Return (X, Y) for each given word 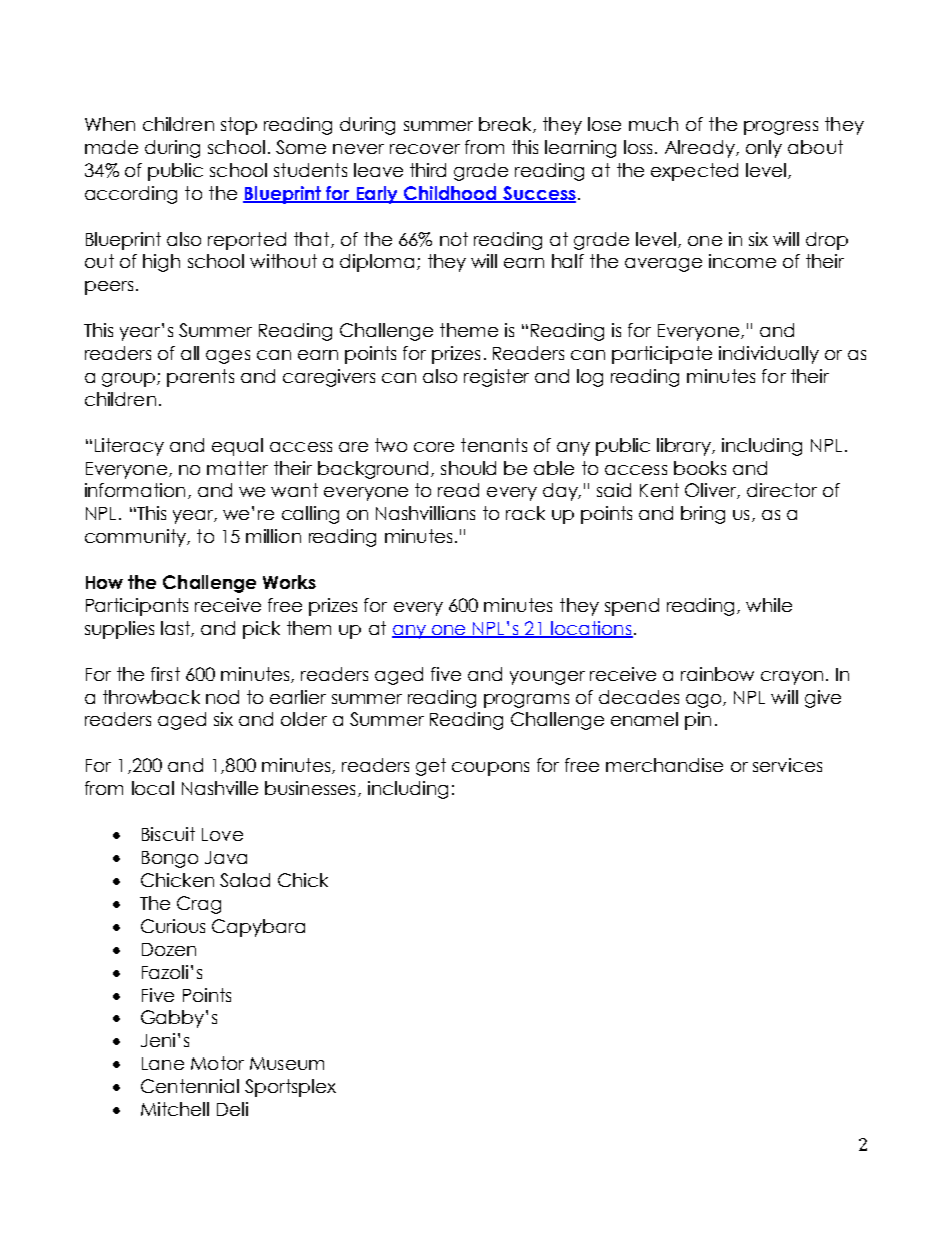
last (176, 629)
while (769, 605)
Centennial (190, 1086)
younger (547, 678)
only (764, 149)
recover (425, 149)
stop (239, 126)
